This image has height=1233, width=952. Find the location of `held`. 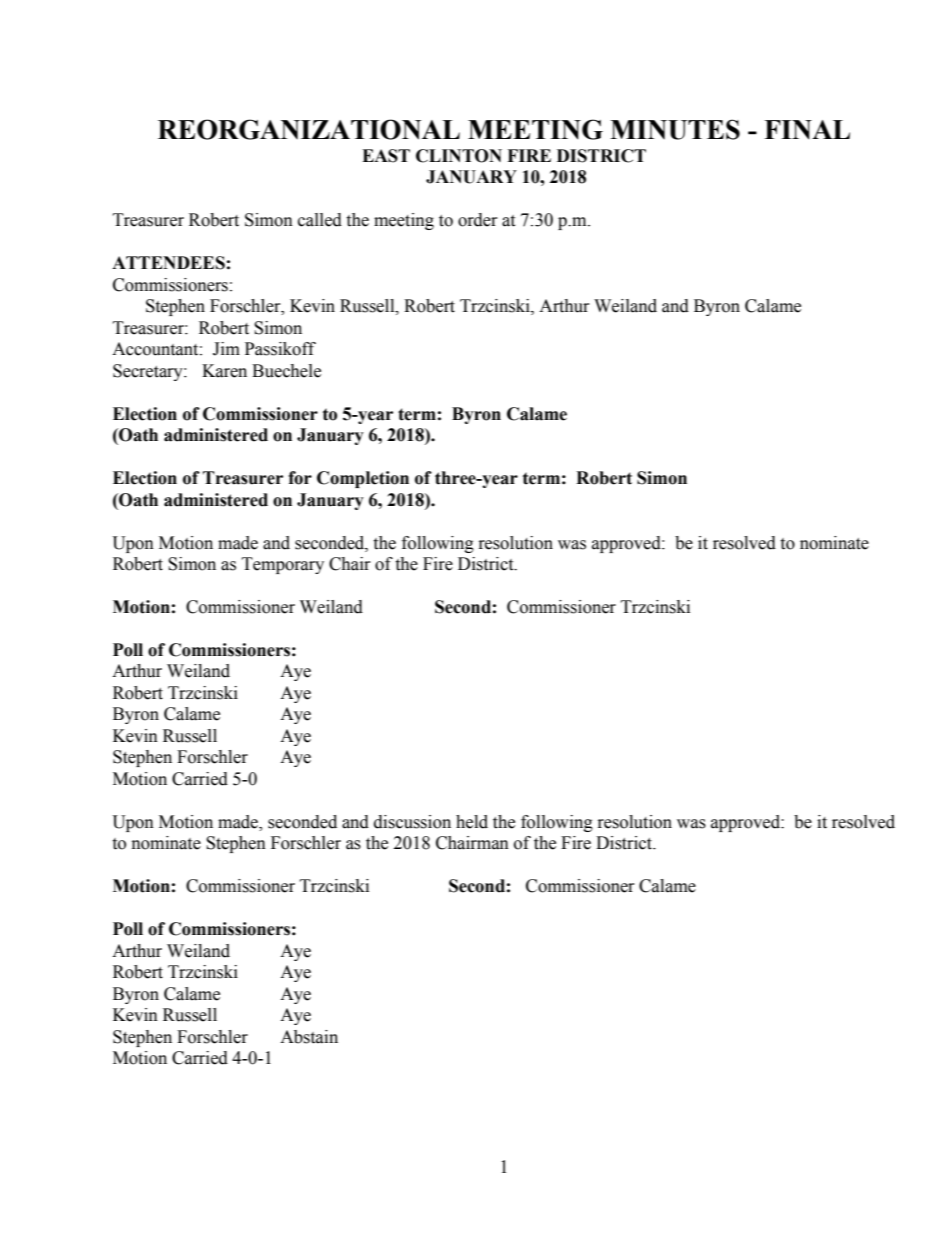

held is located at coordinates (472, 822).
